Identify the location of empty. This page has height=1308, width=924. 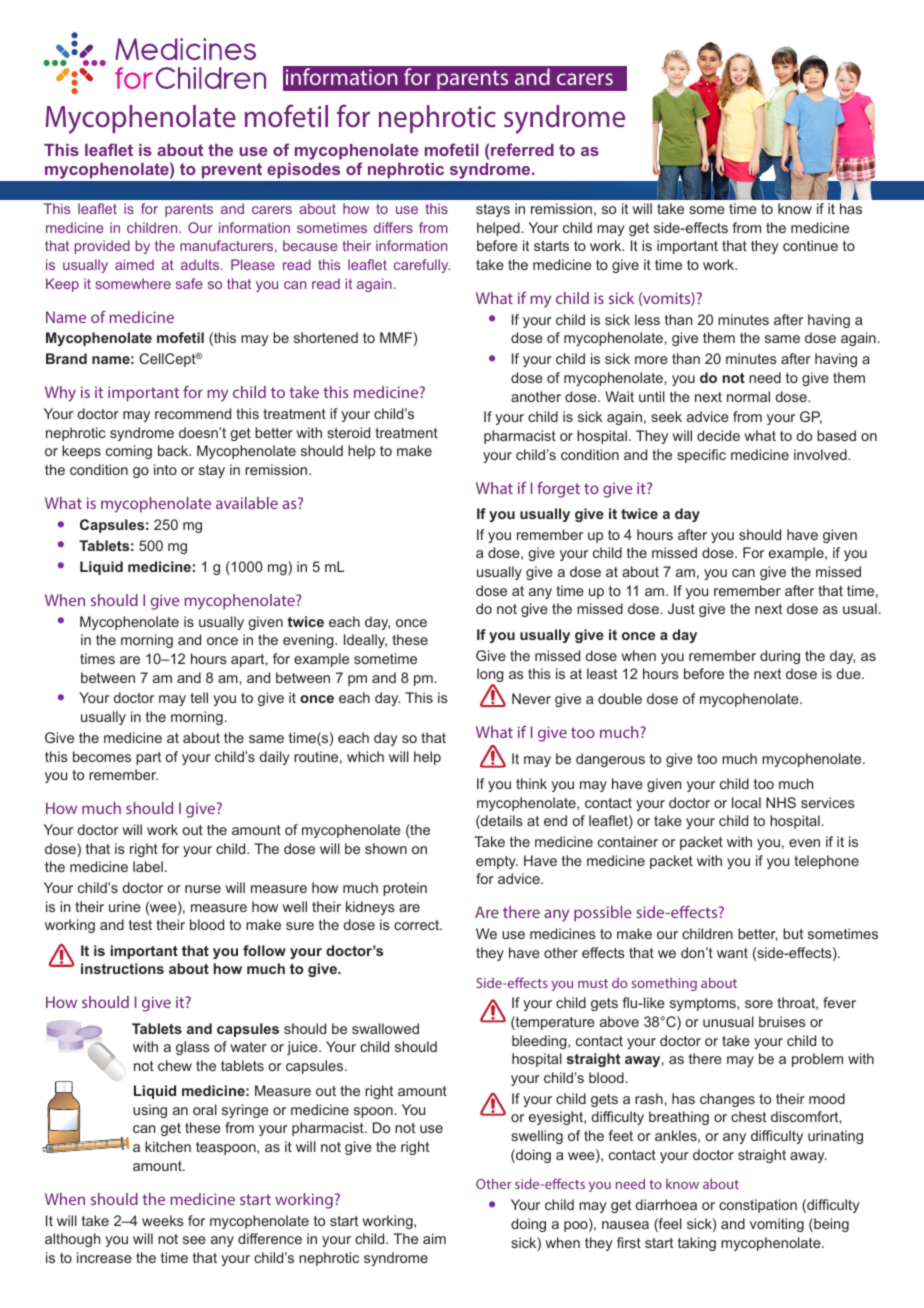
(497, 862).
